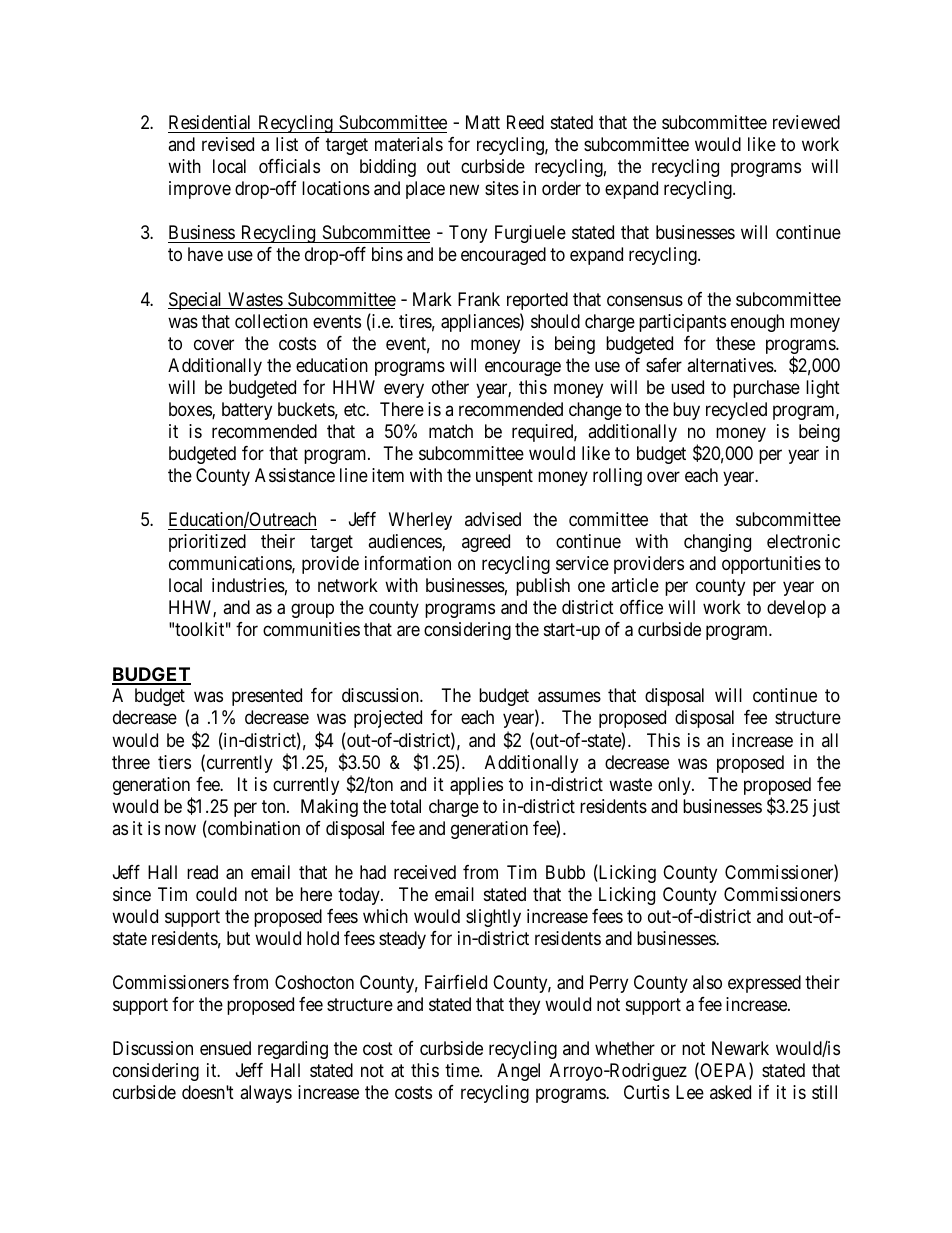 The width and height of the screenshot is (952, 1233). What do you see at coordinates (463, 1070) in the screenshot?
I see `time` at bounding box center [463, 1070].
